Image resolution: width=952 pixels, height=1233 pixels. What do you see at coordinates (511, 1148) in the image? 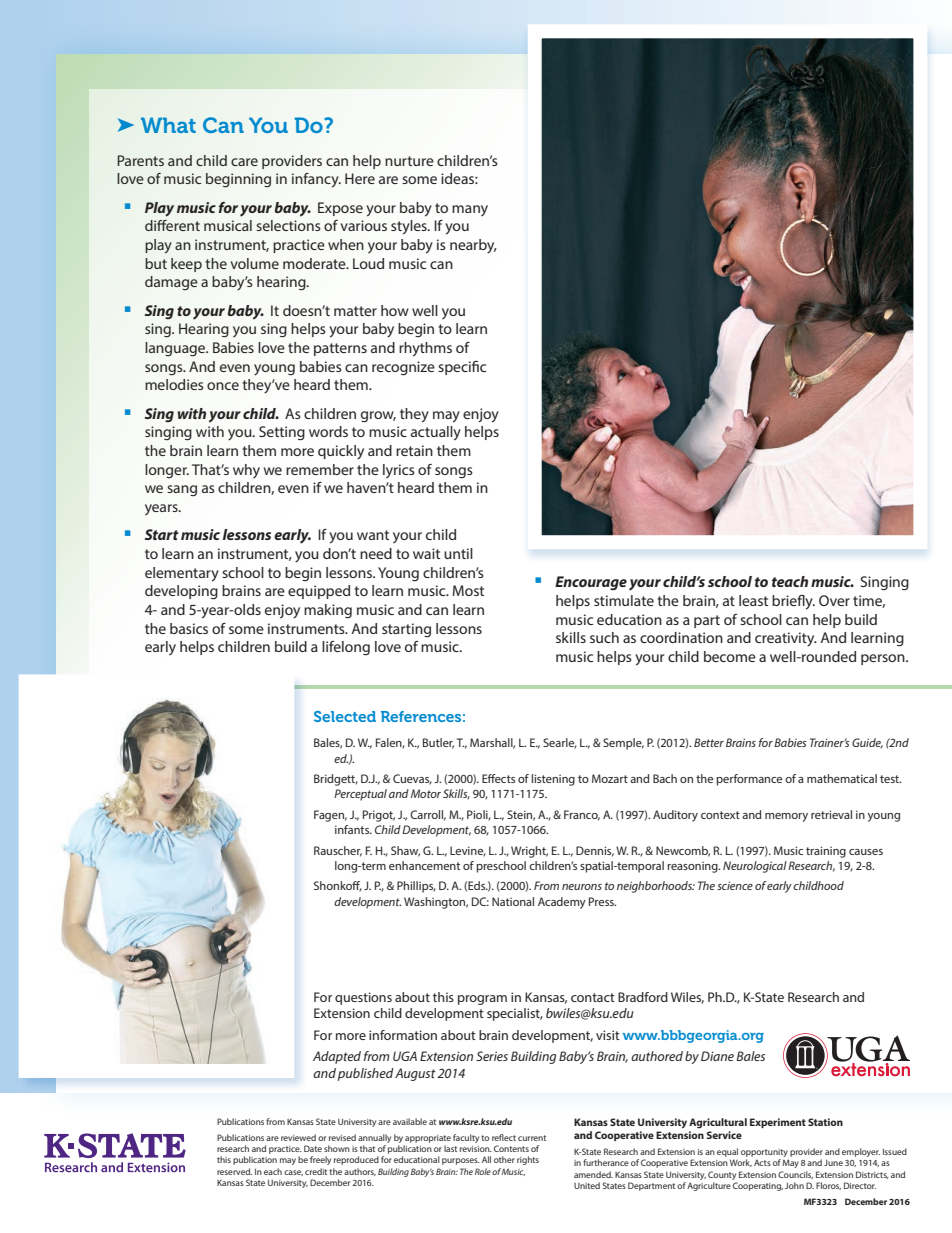
I see `Contents` at bounding box center [511, 1148].
